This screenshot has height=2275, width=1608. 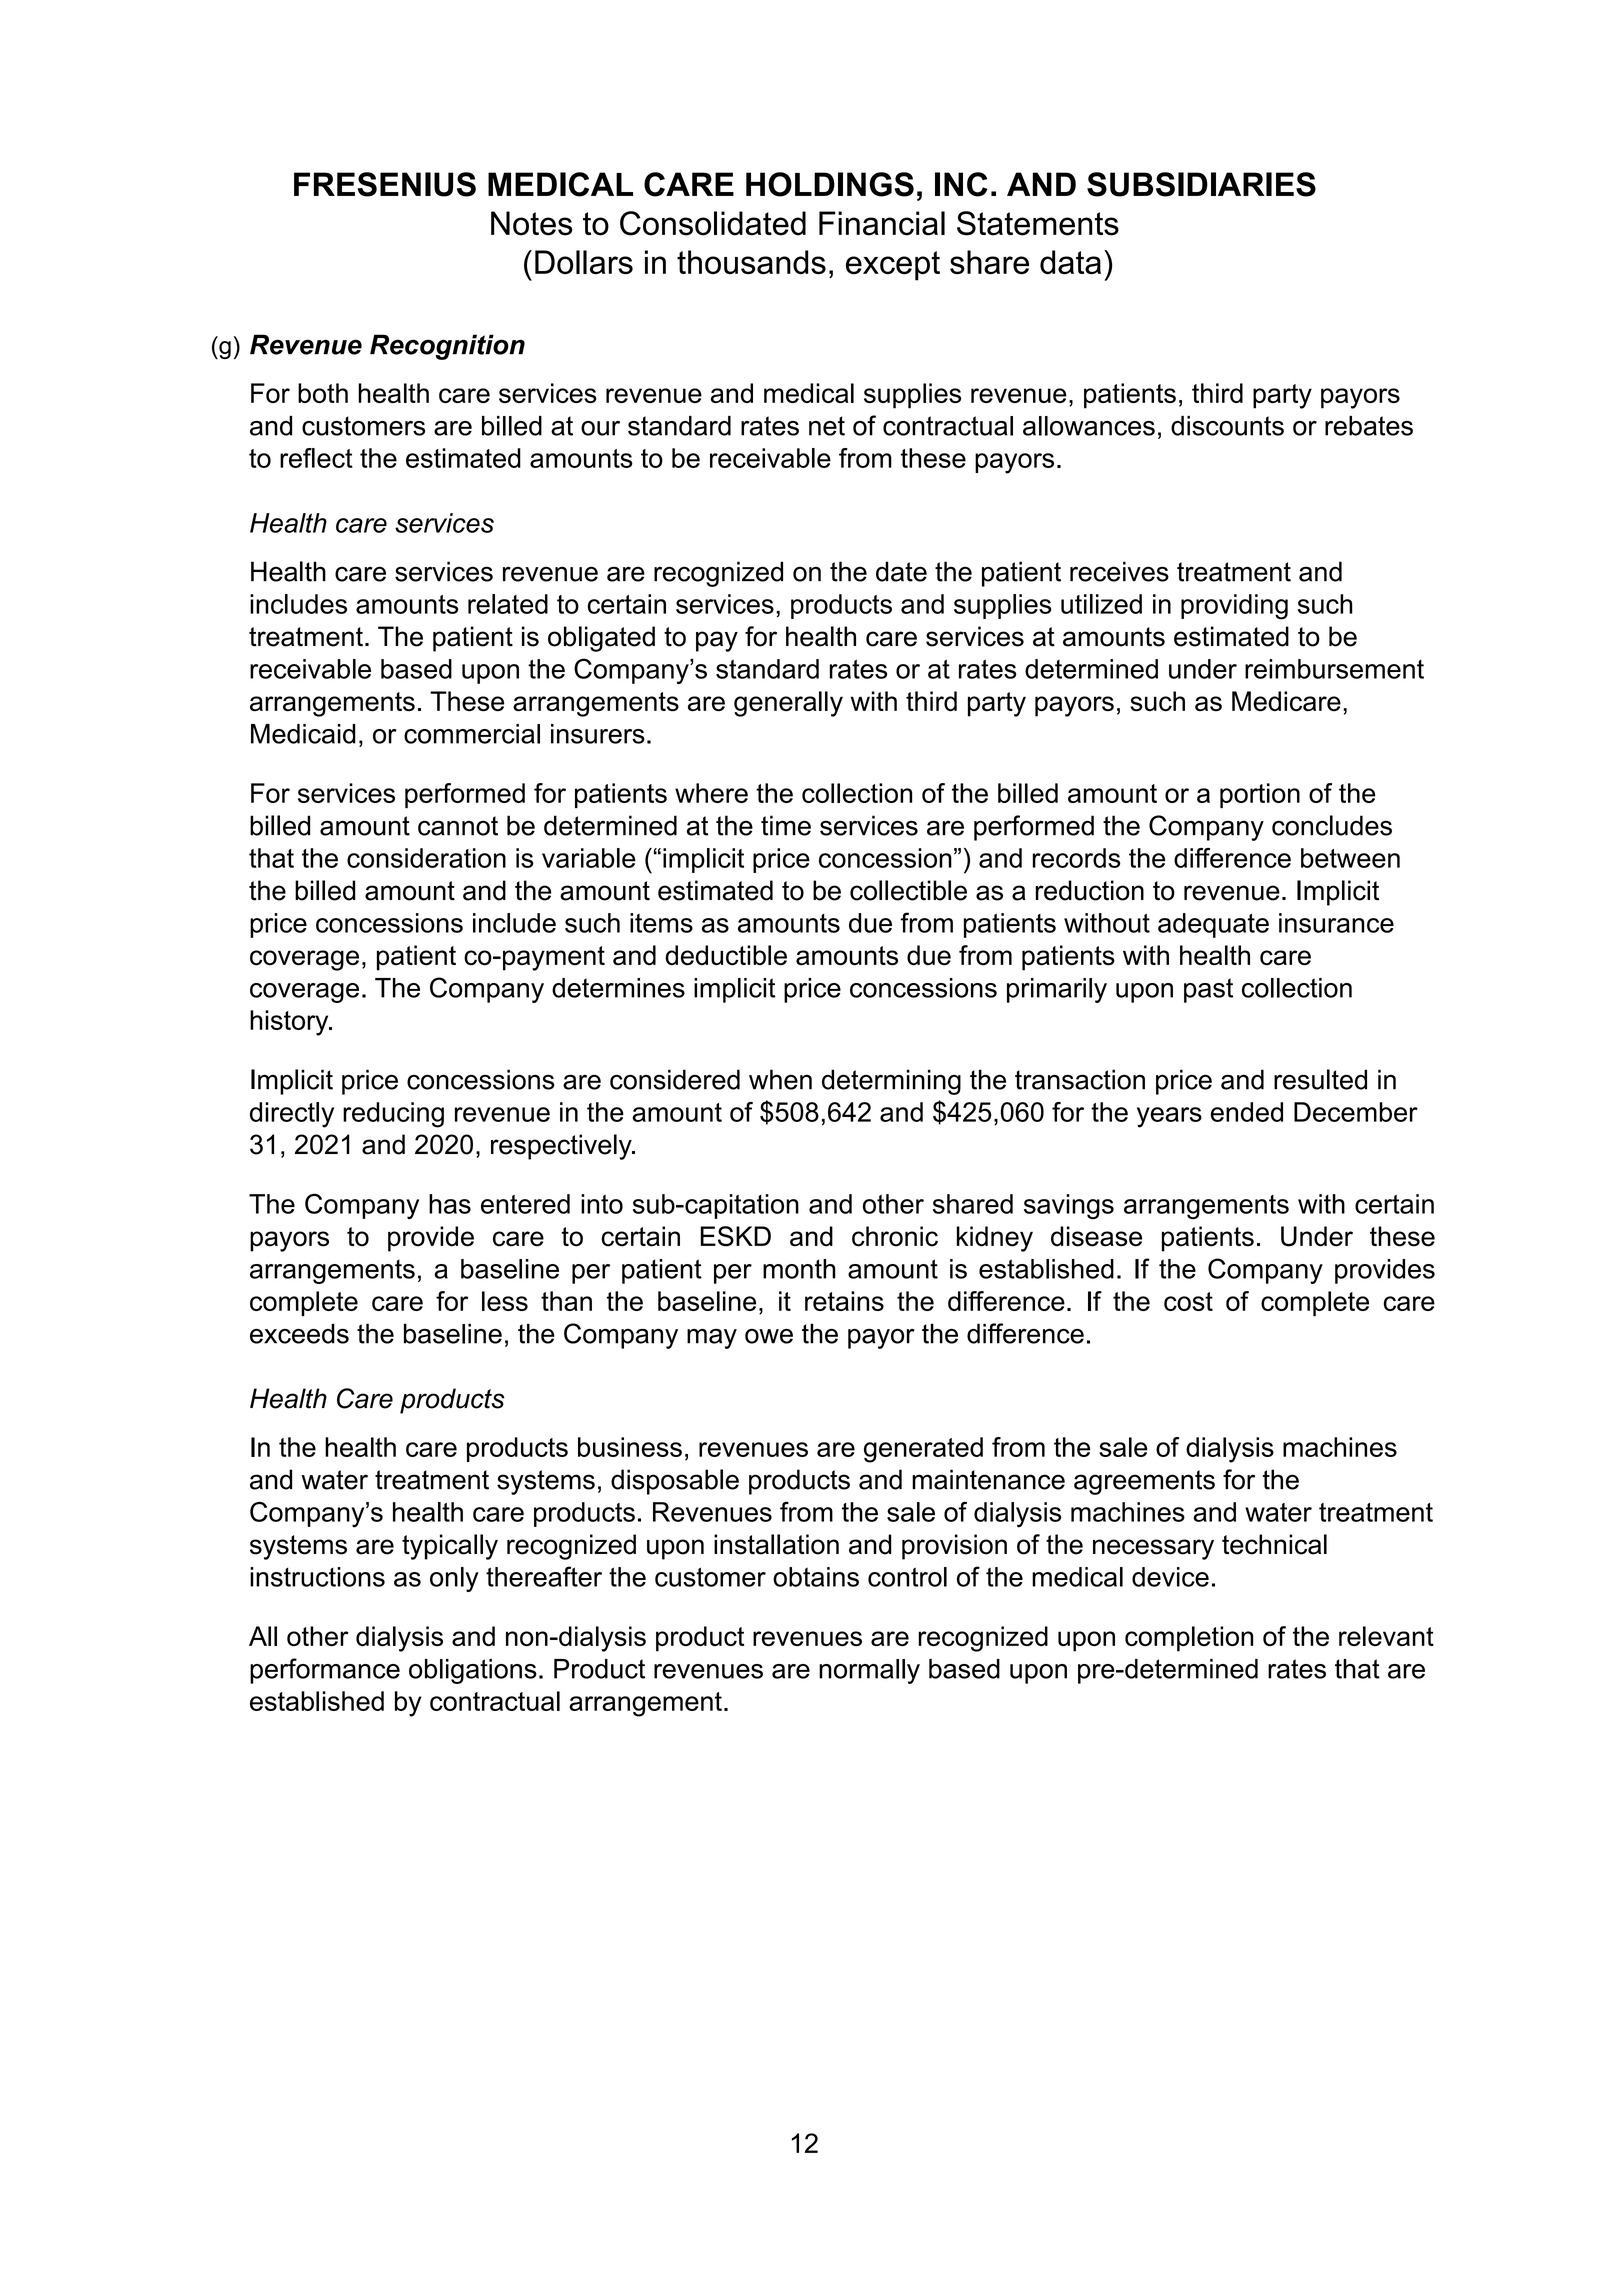 What do you see at coordinates (1201, 184) in the screenshot?
I see `SUBSIDIARIES` at bounding box center [1201, 184].
